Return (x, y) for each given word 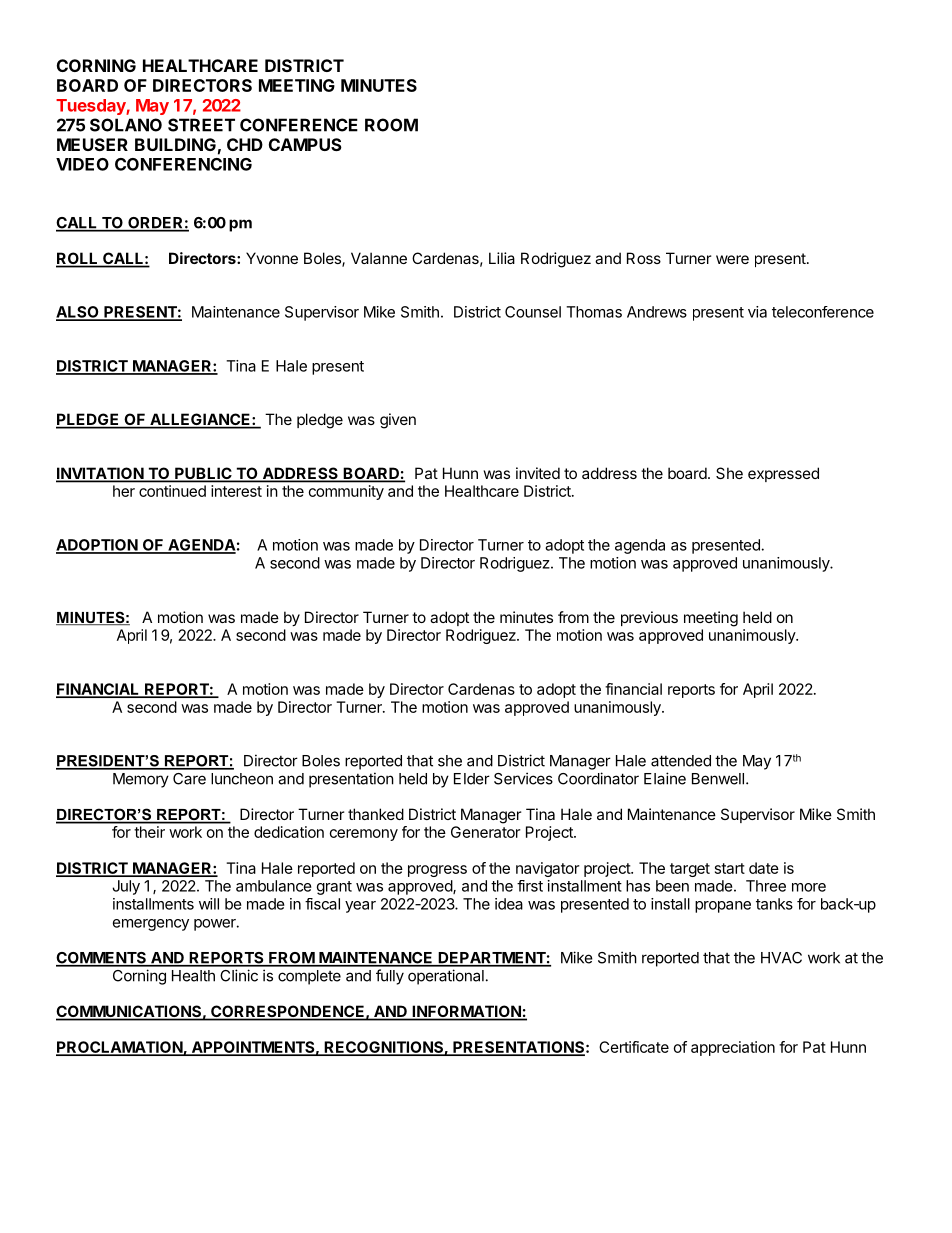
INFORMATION (466, 1012)
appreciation (733, 1048)
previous (649, 618)
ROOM (391, 125)
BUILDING (175, 144)
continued (172, 491)
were (732, 259)
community (346, 492)
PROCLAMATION (120, 1048)
